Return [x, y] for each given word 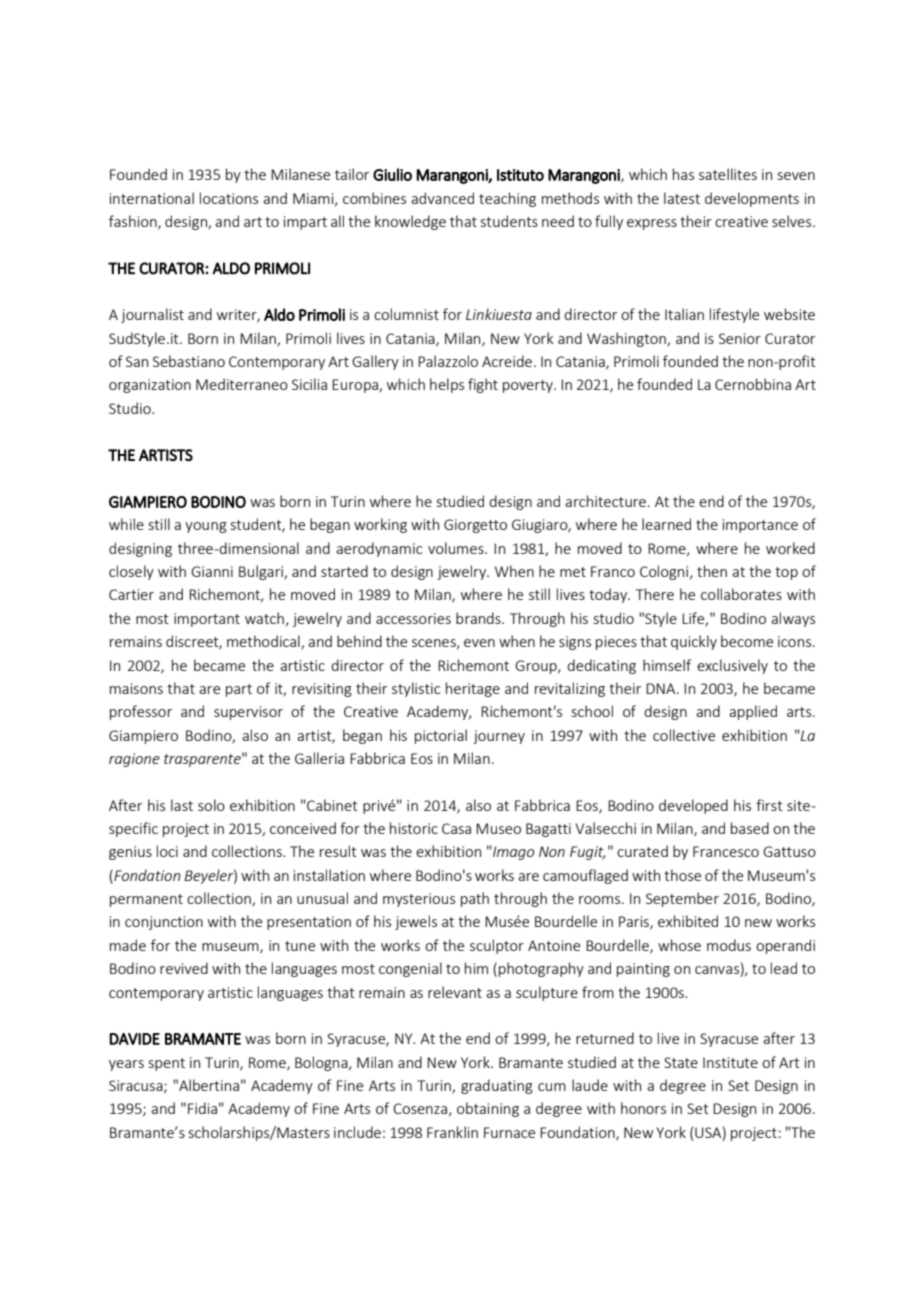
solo [211, 805]
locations [229, 198]
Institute [730, 1062]
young [206, 527]
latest [682, 198]
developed [693, 806]
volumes [457, 548]
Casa [456, 828]
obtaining [488, 1109]
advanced [442, 198]
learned [666, 524]
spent [167, 1064]
